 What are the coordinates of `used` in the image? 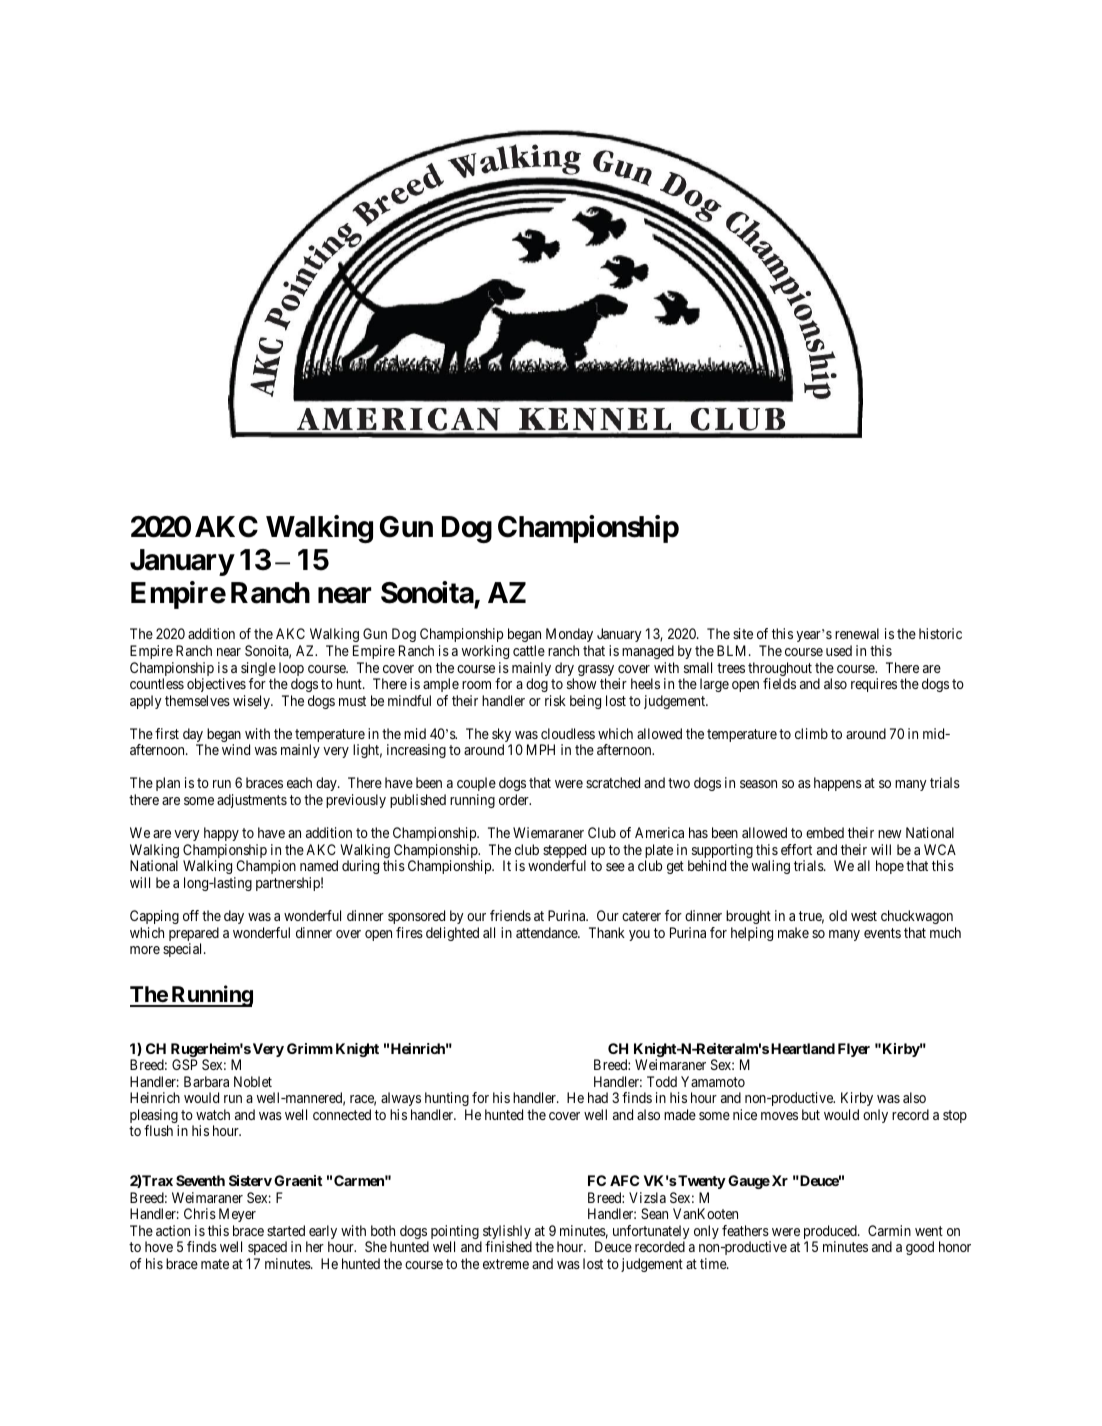 It's located at (839, 650).
